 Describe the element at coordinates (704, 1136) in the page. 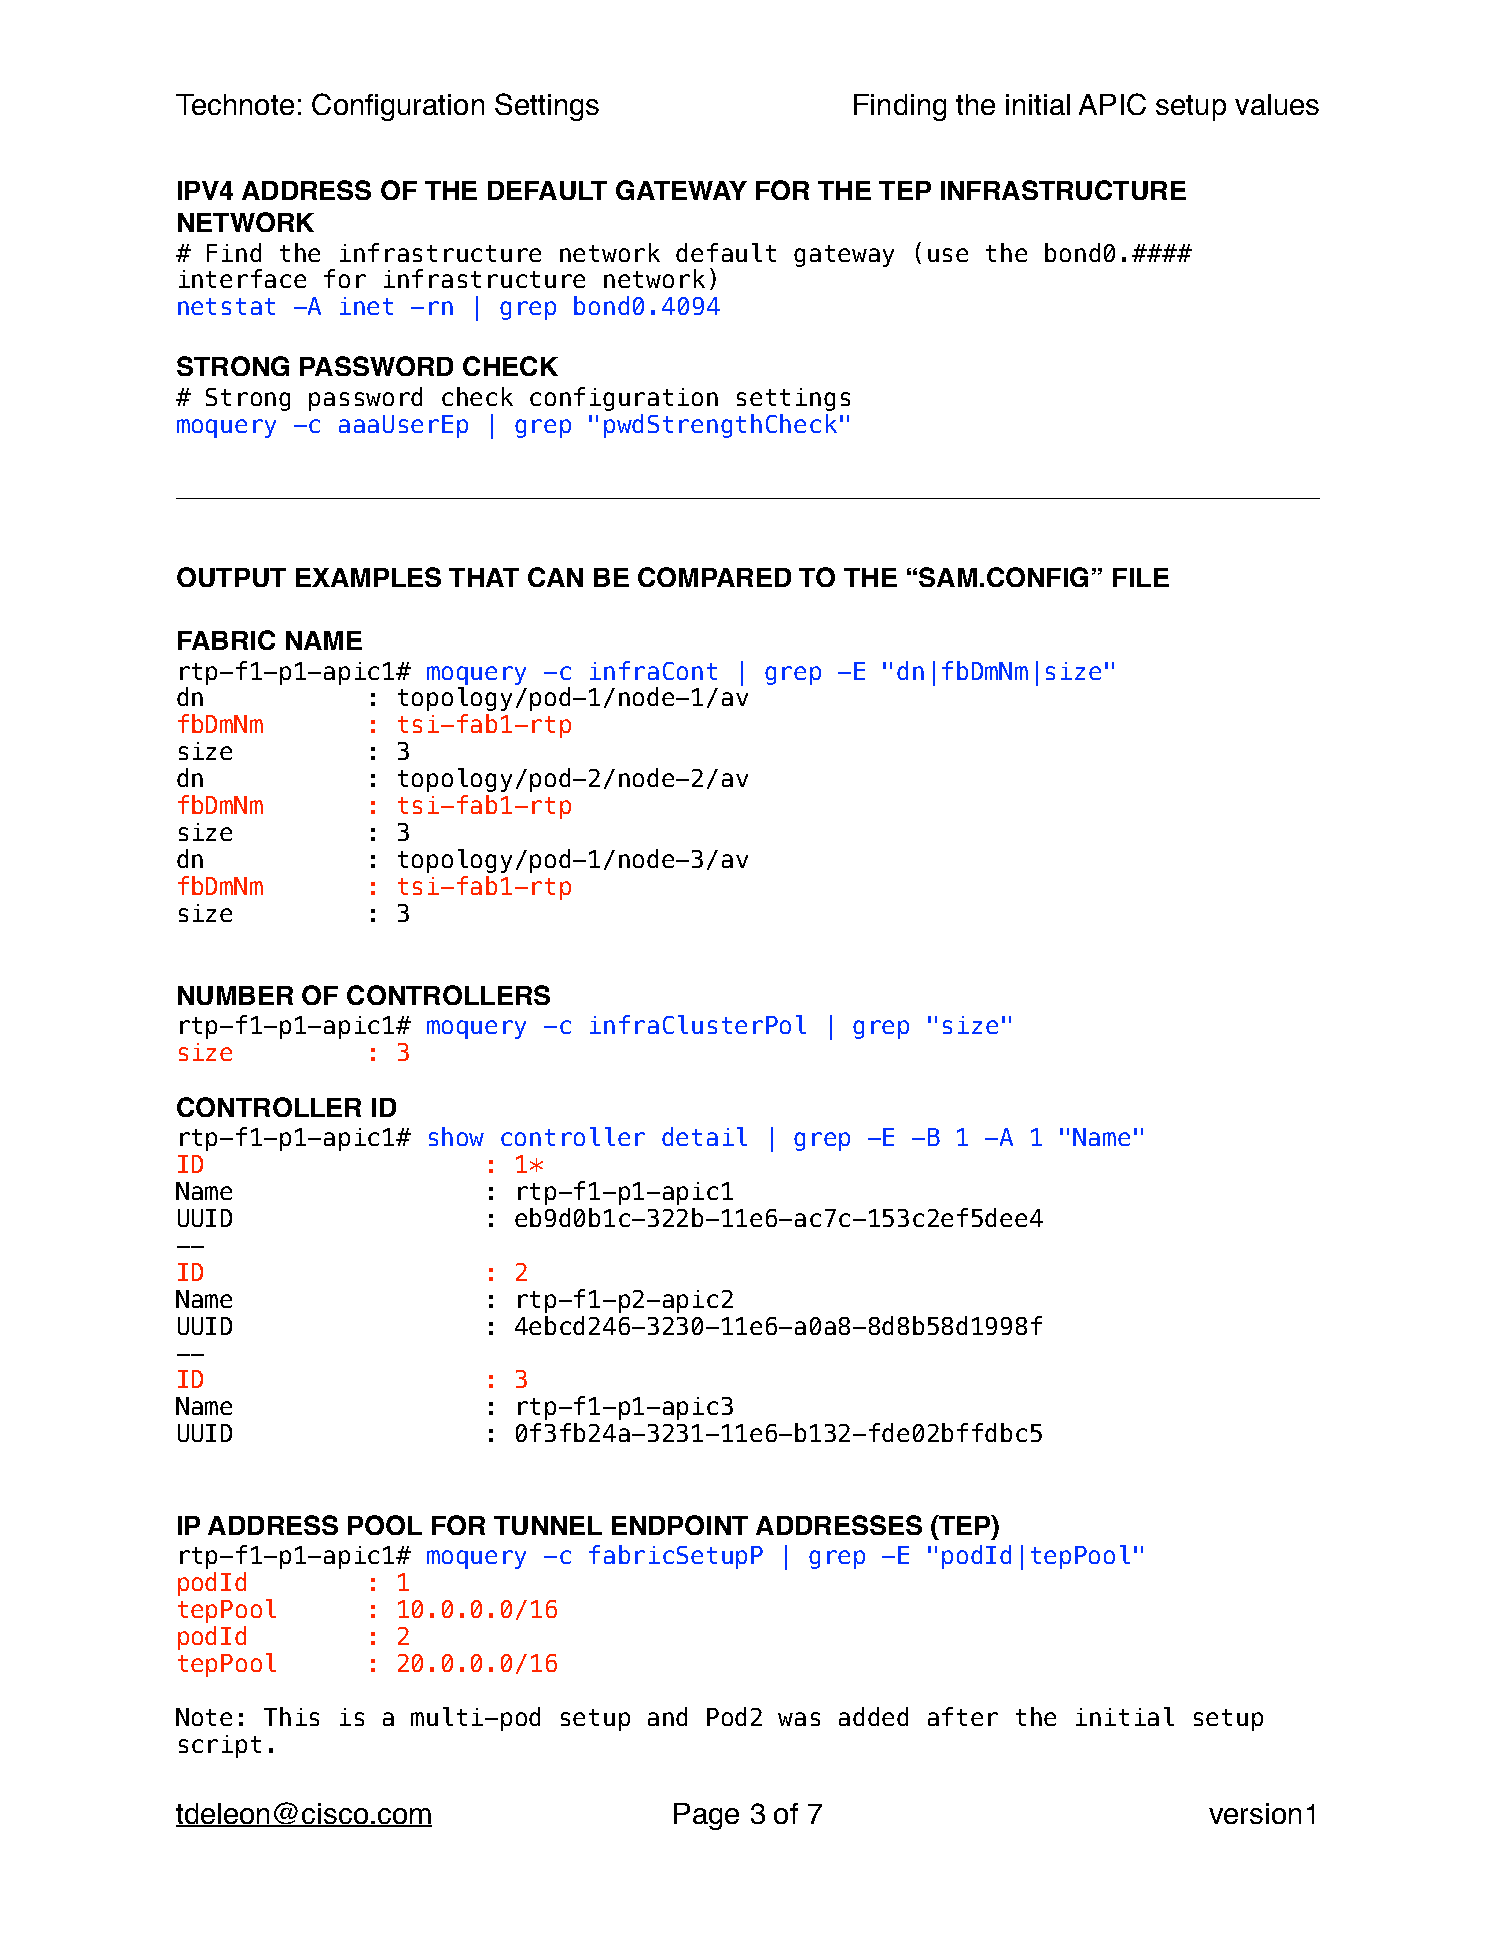

I see `detail` at that location.
